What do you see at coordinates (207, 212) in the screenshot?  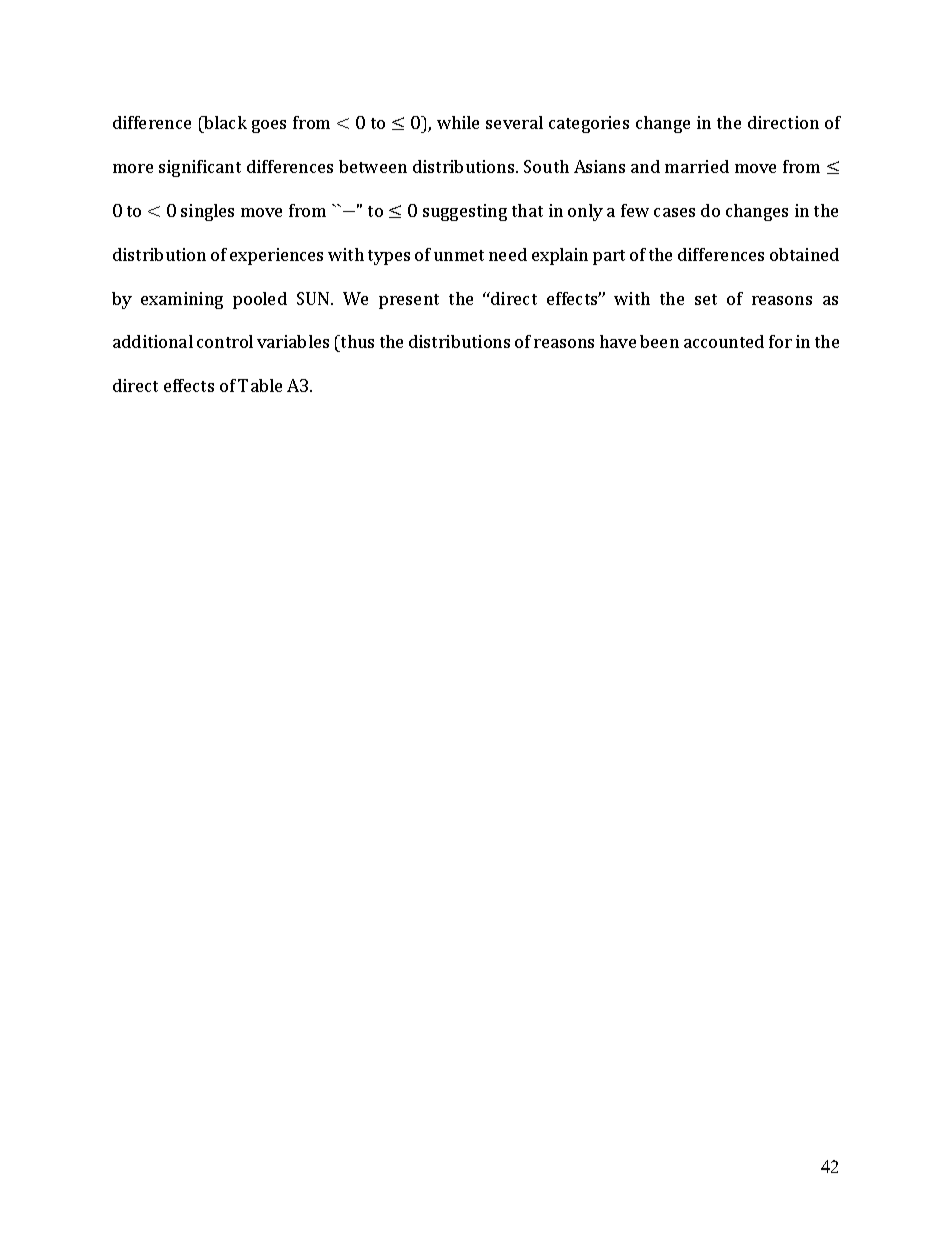 I see `singles` at bounding box center [207, 212].
